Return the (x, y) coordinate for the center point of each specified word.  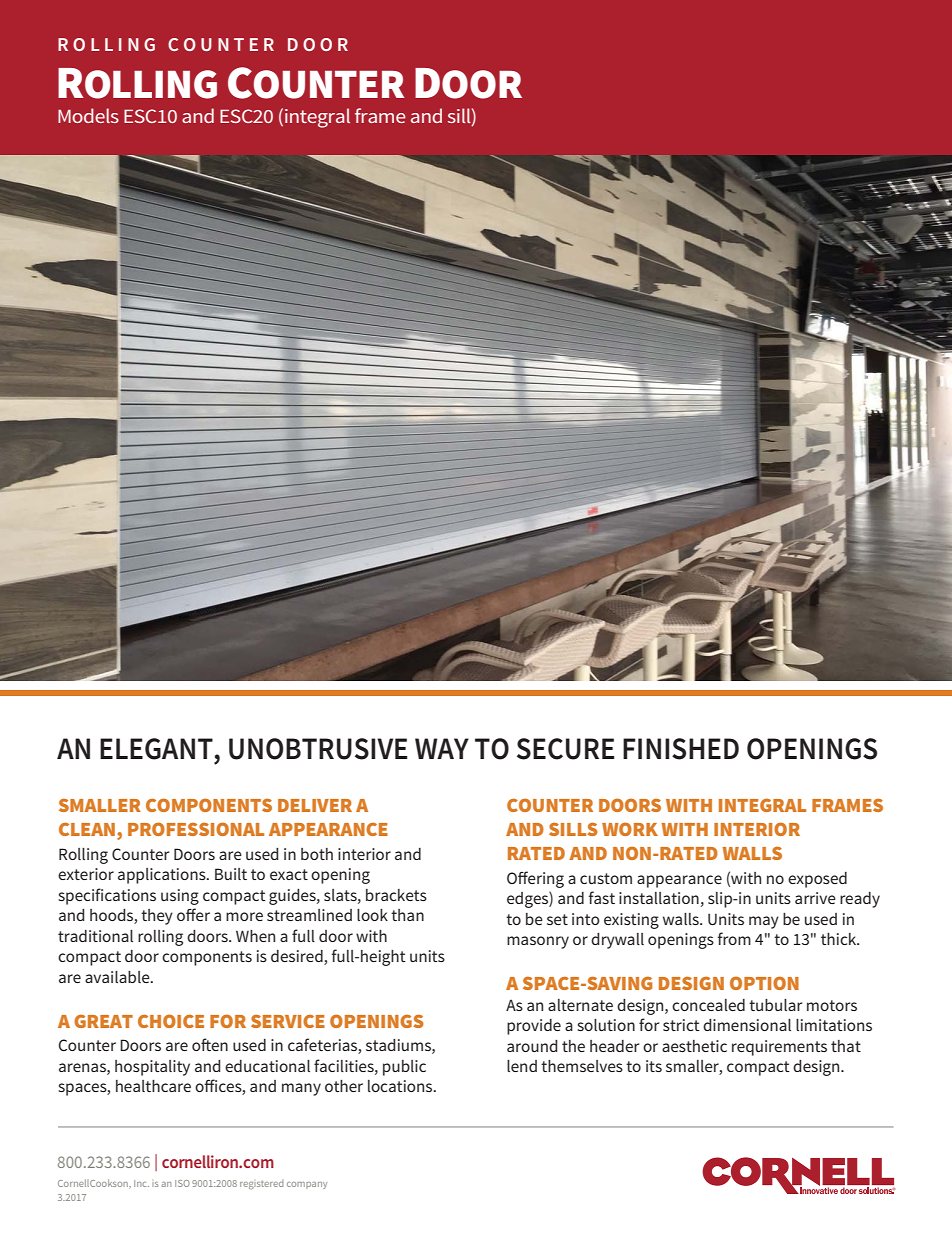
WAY (442, 748)
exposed (817, 880)
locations (401, 1086)
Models (88, 115)
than (407, 915)
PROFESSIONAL (196, 829)
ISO (182, 1183)
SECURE (565, 749)
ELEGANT (156, 749)
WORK (630, 829)
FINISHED (681, 749)
